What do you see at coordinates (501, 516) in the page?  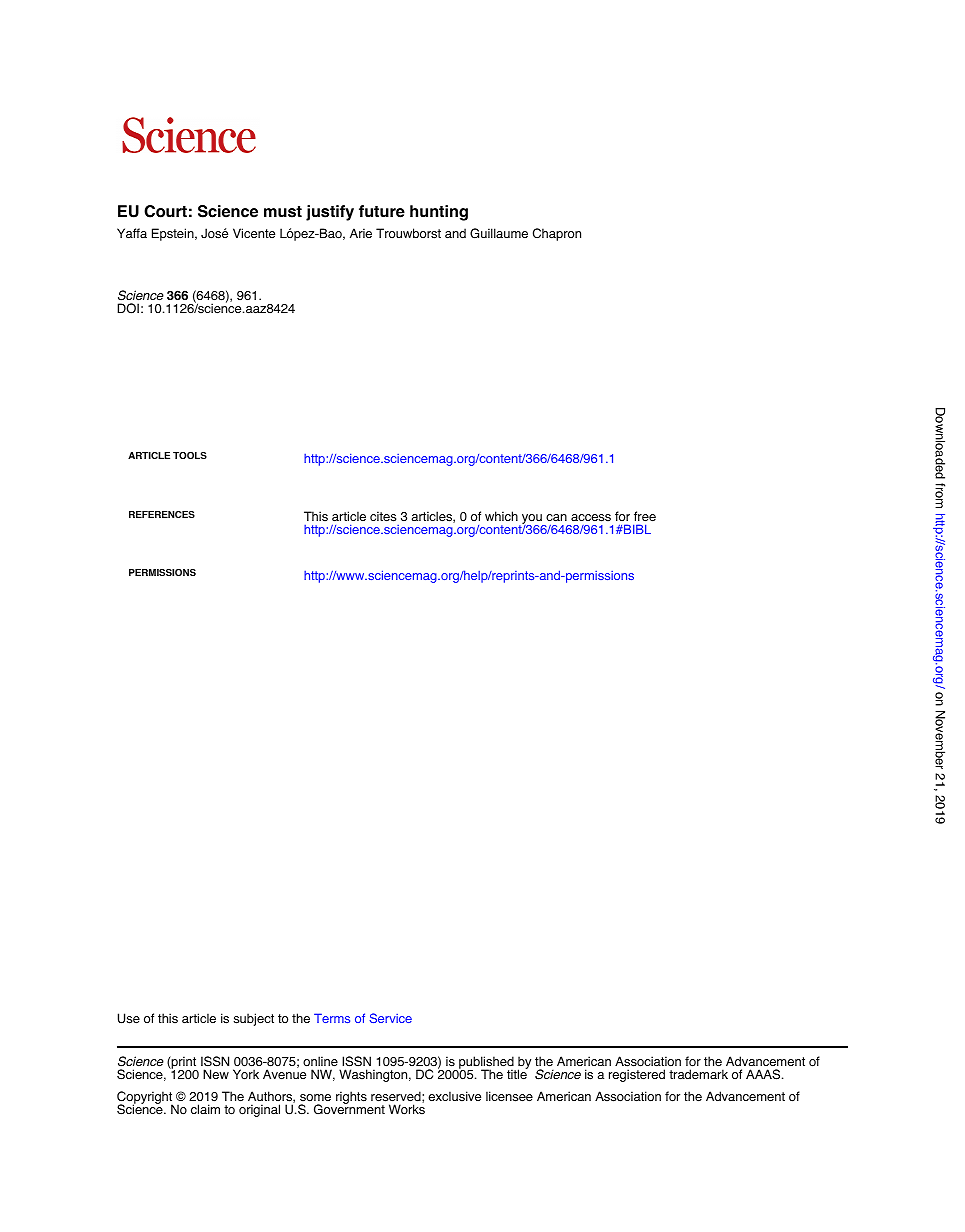 I see `which` at bounding box center [501, 516].
